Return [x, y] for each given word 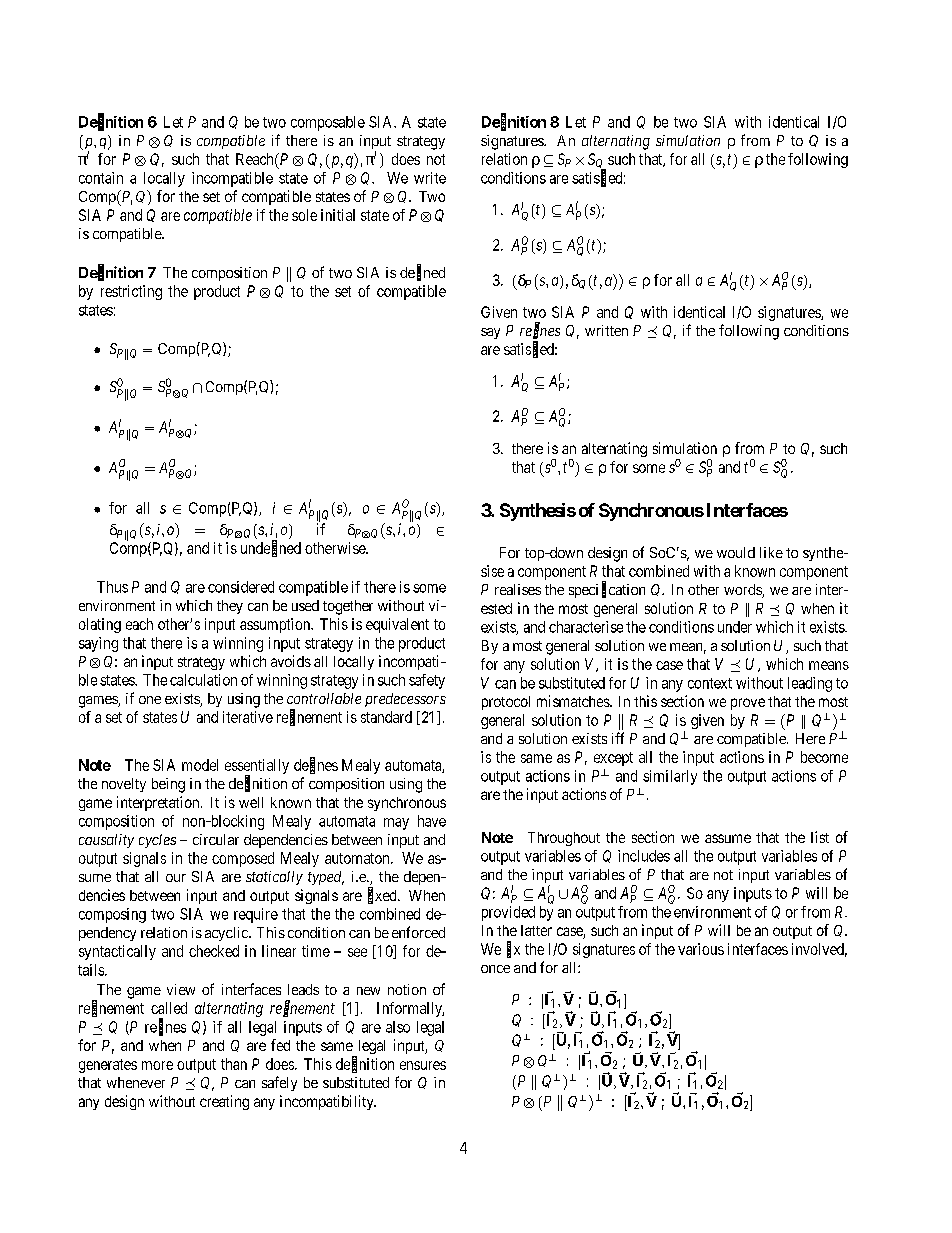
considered [241, 587]
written [606, 330]
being [168, 785]
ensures [423, 1065]
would [736, 552]
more [157, 1065]
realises [518, 589]
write [430, 178]
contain [101, 178]
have [432, 821]
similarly [670, 777]
